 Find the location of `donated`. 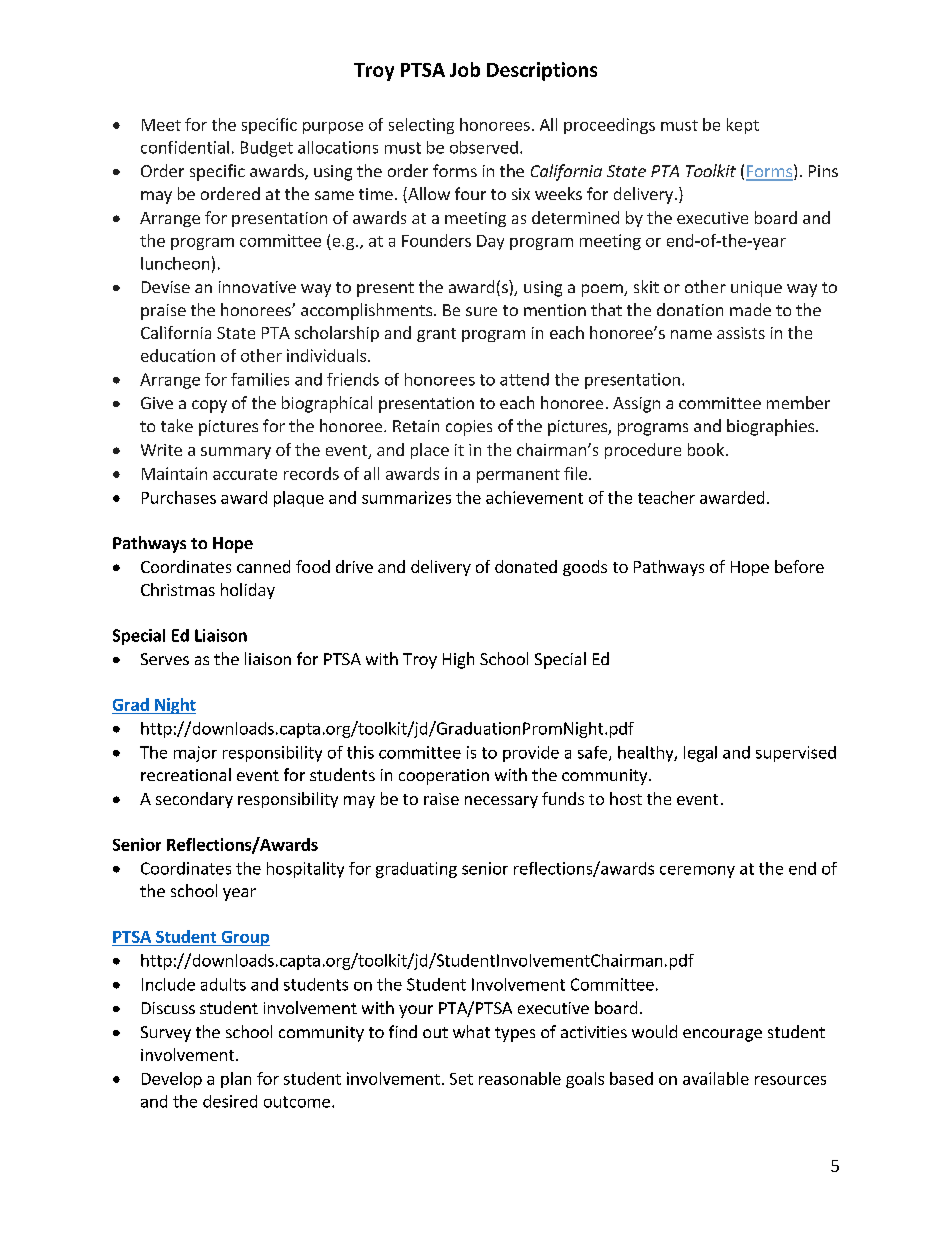

donated is located at coordinates (526, 566).
